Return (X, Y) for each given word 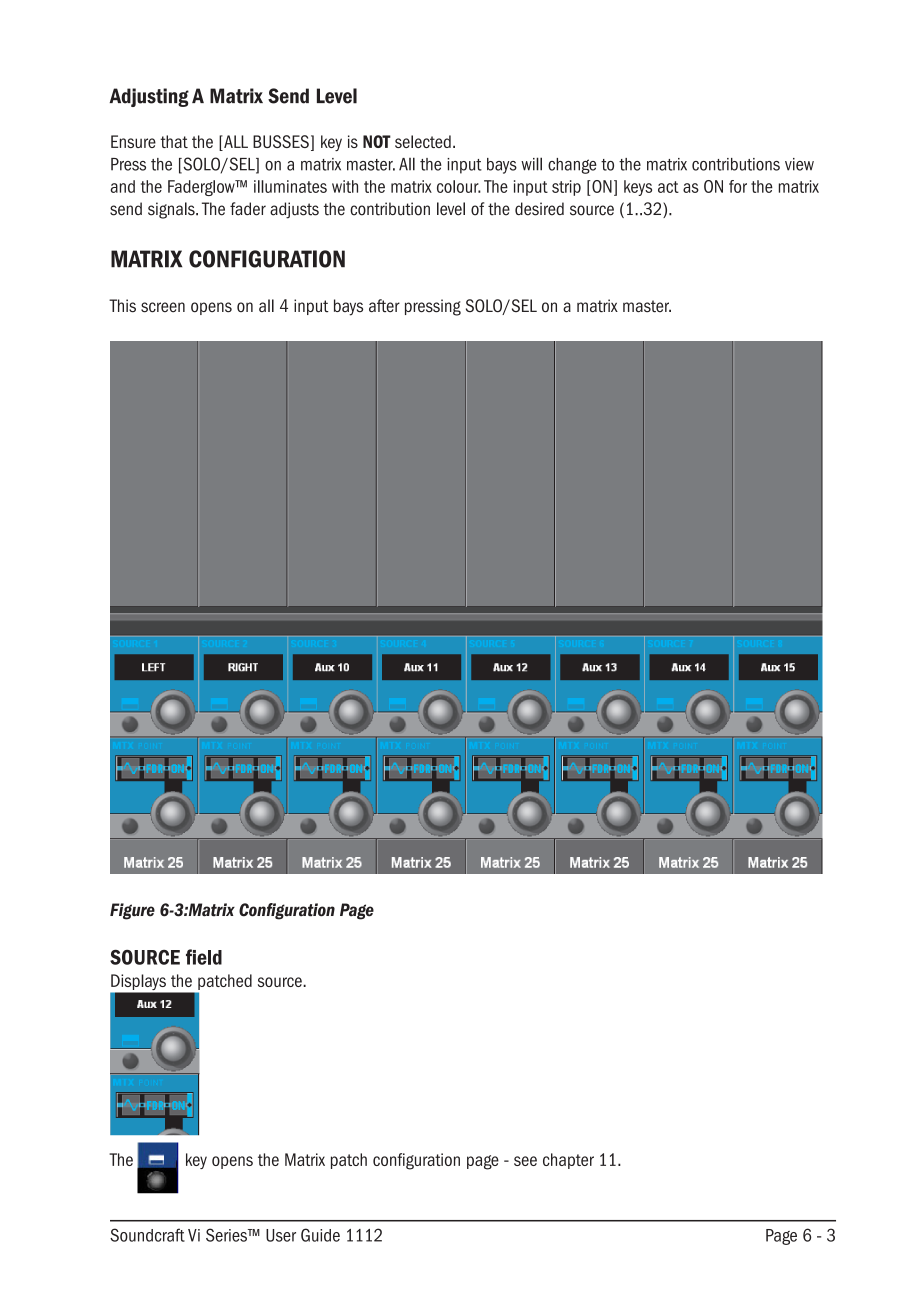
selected (423, 141)
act (668, 187)
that (174, 141)
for (738, 186)
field (204, 957)
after (384, 306)
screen (163, 307)
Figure (132, 911)
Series (227, 1235)
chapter (568, 1161)
